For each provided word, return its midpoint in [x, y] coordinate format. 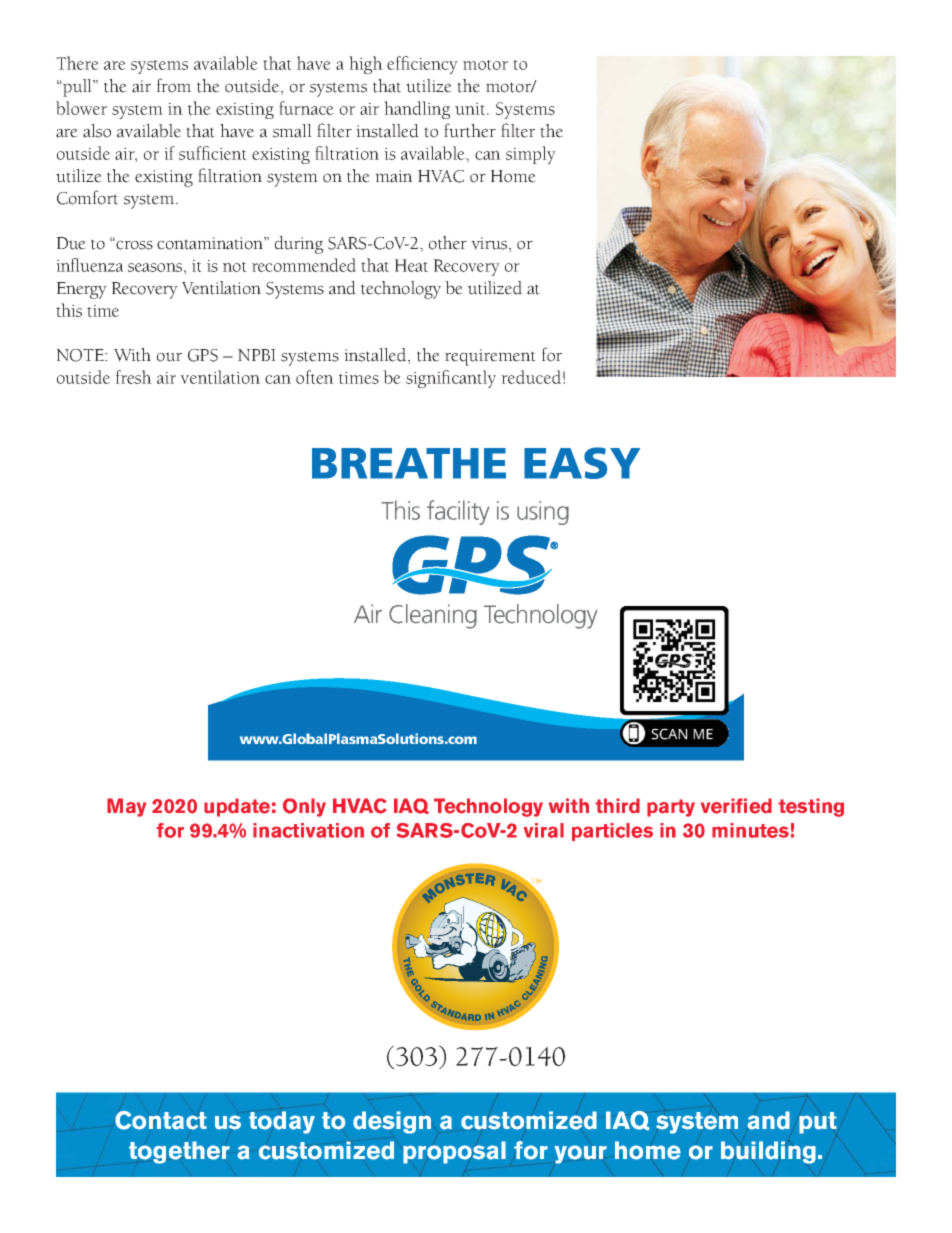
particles [612, 832]
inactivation [308, 830]
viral [544, 830]
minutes [750, 830]
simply [531, 155]
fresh [134, 377]
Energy [81, 290]
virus [490, 244]
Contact [161, 1120]
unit [471, 109]
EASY [582, 463]
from [174, 85]
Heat [411, 265]
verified [736, 806]
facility [458, 512]
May [126, 807]
